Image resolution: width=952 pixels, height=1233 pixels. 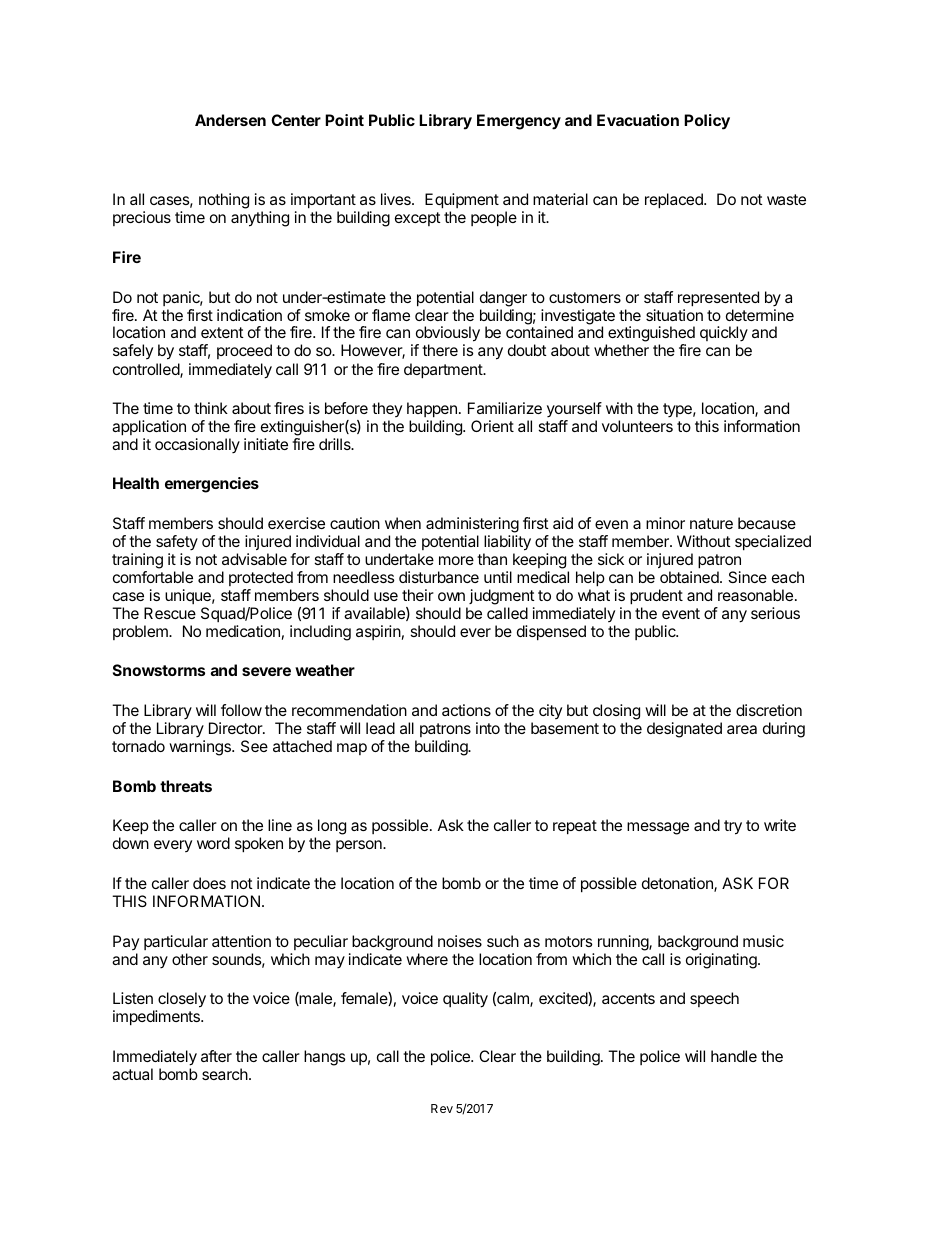 I want to click on designated, so click(x=684, y=730).
